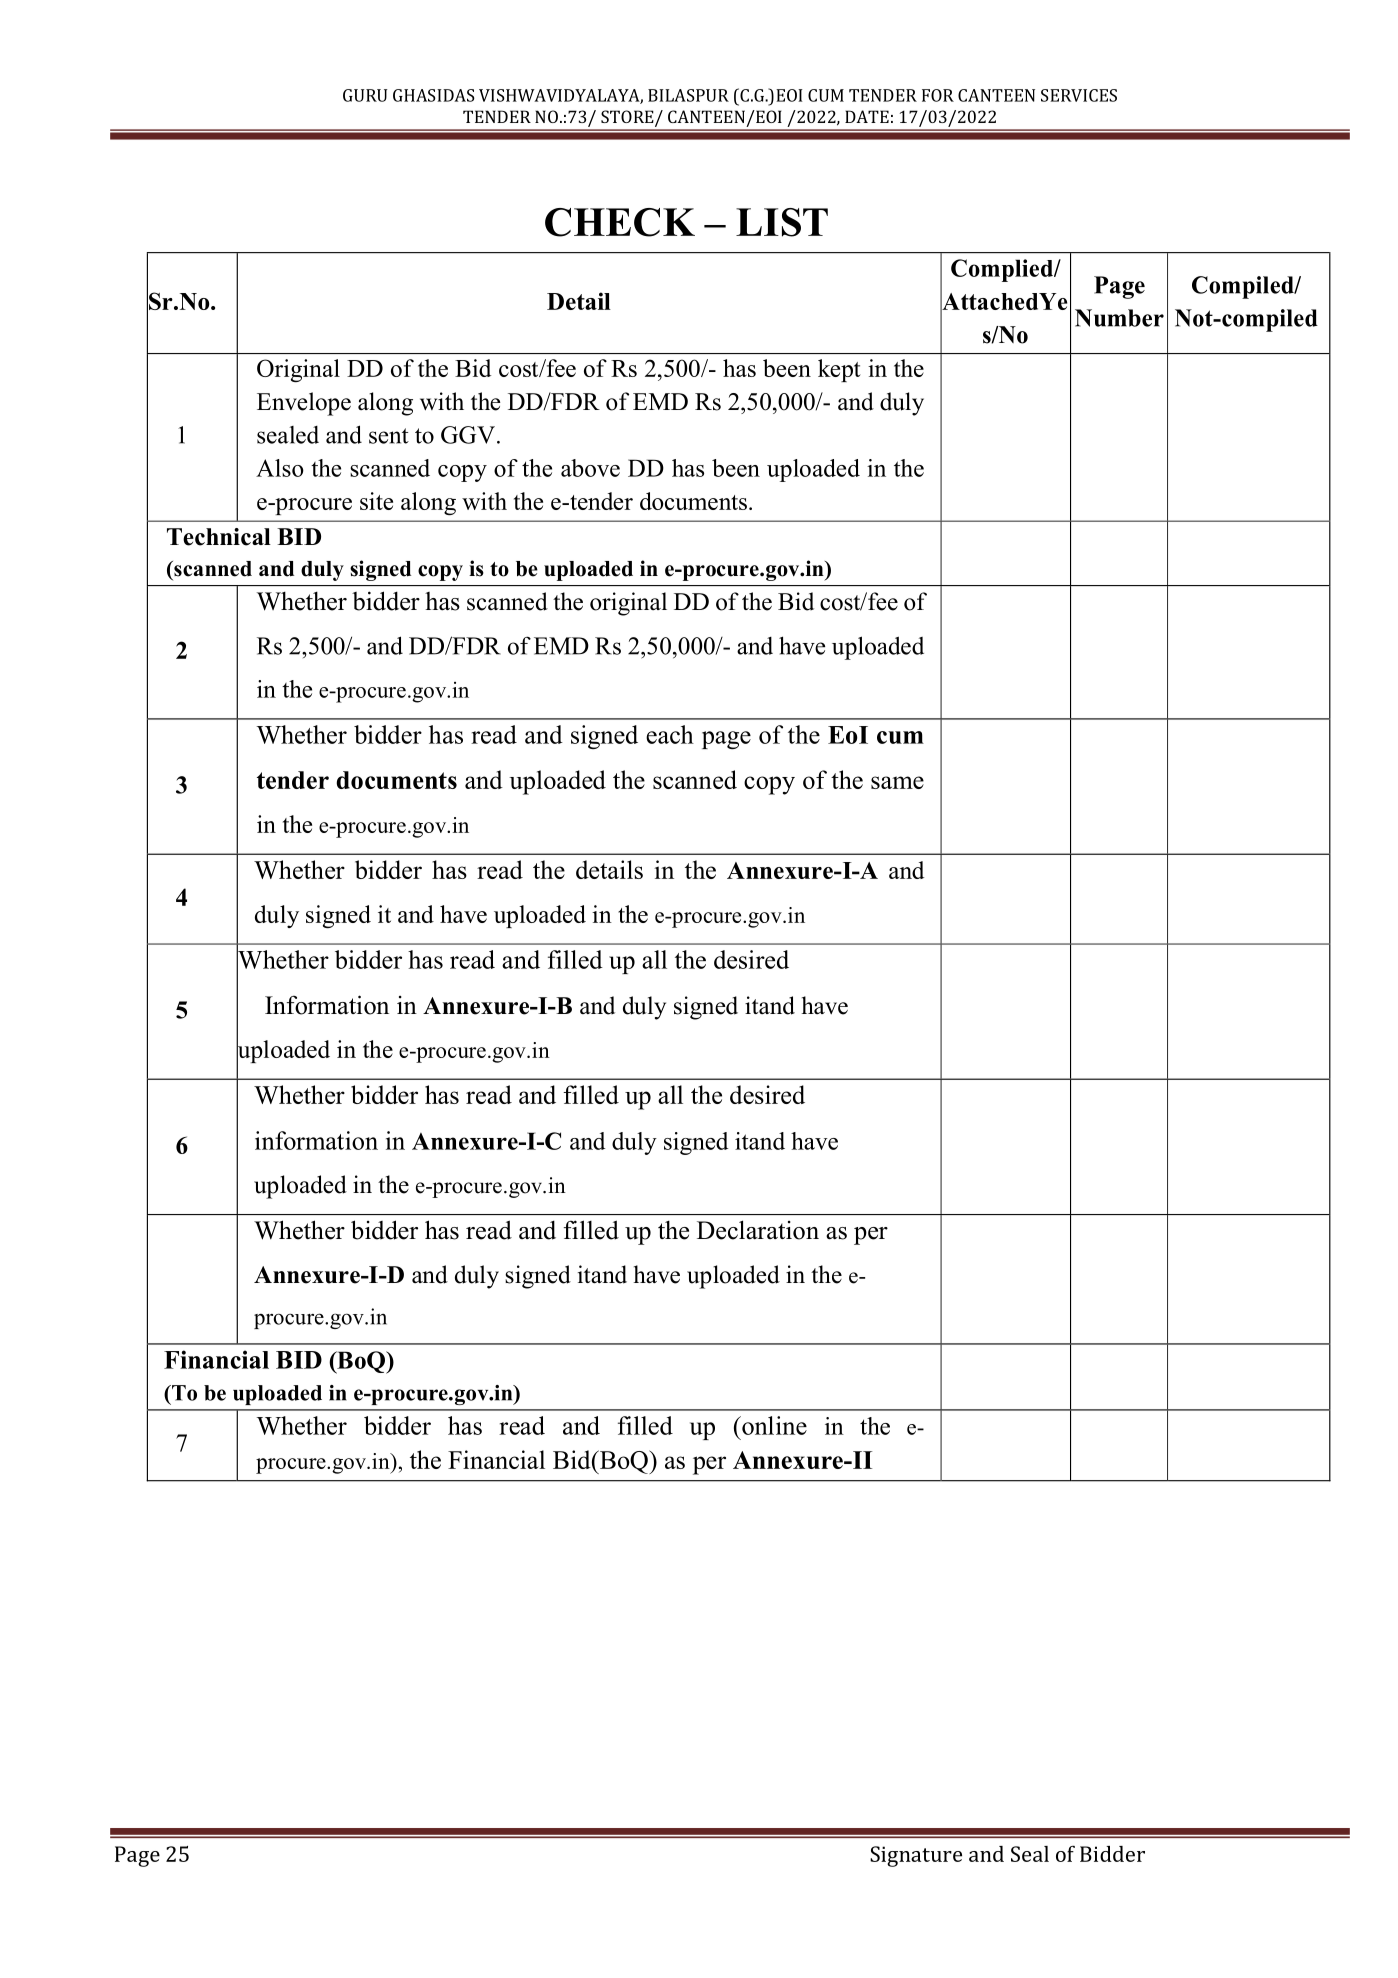  What do you see at coordinates (758, 1230) in the screenshot?
I see `Declaration` at bounding box center [758, 1230].
